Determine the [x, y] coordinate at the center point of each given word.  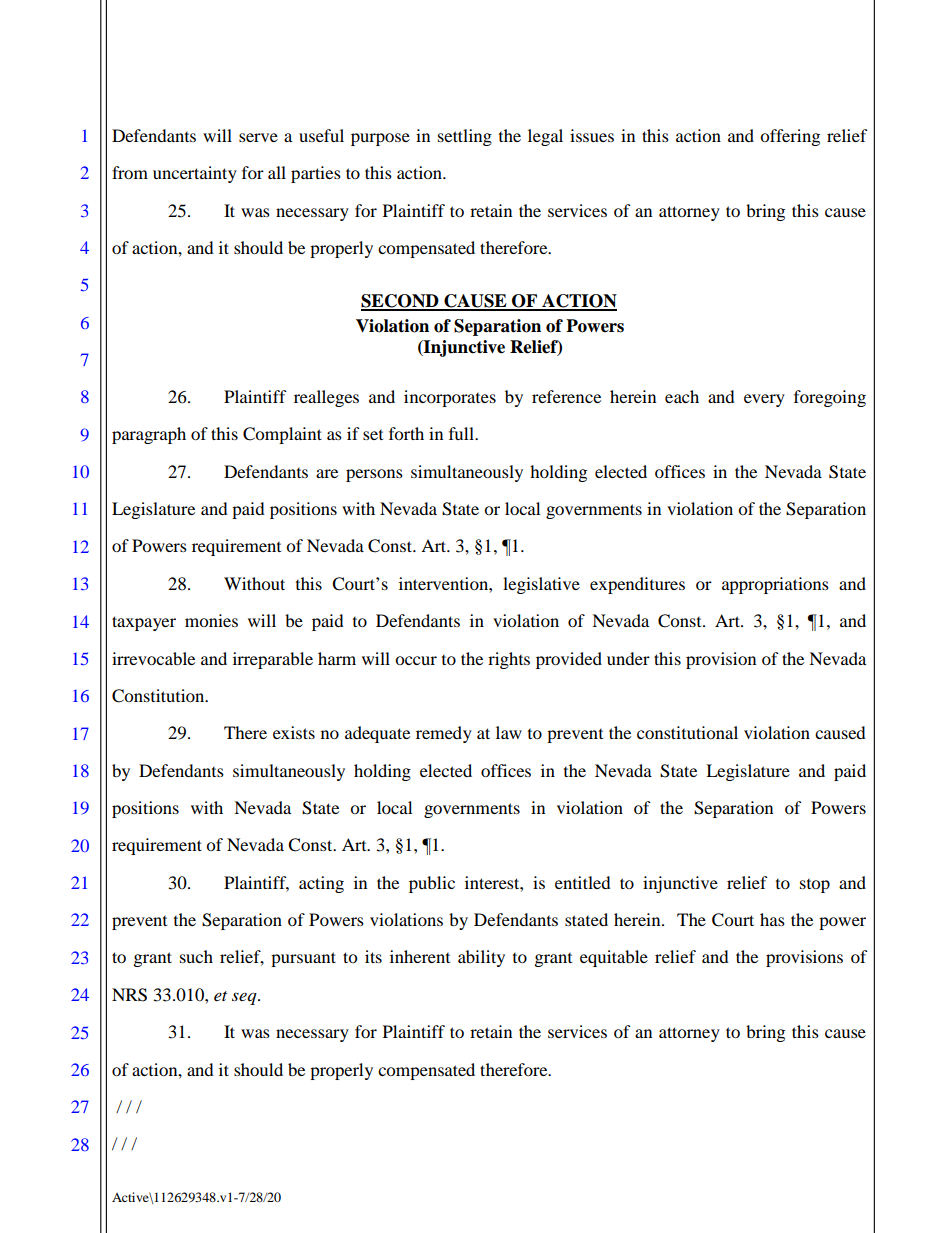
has [772, 919]
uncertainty [195, 174]
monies [211, 620]
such [196, 956]
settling [465, 137]
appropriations [775, 585]
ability [481, 958]
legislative [541, 585]
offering [790, 137]
